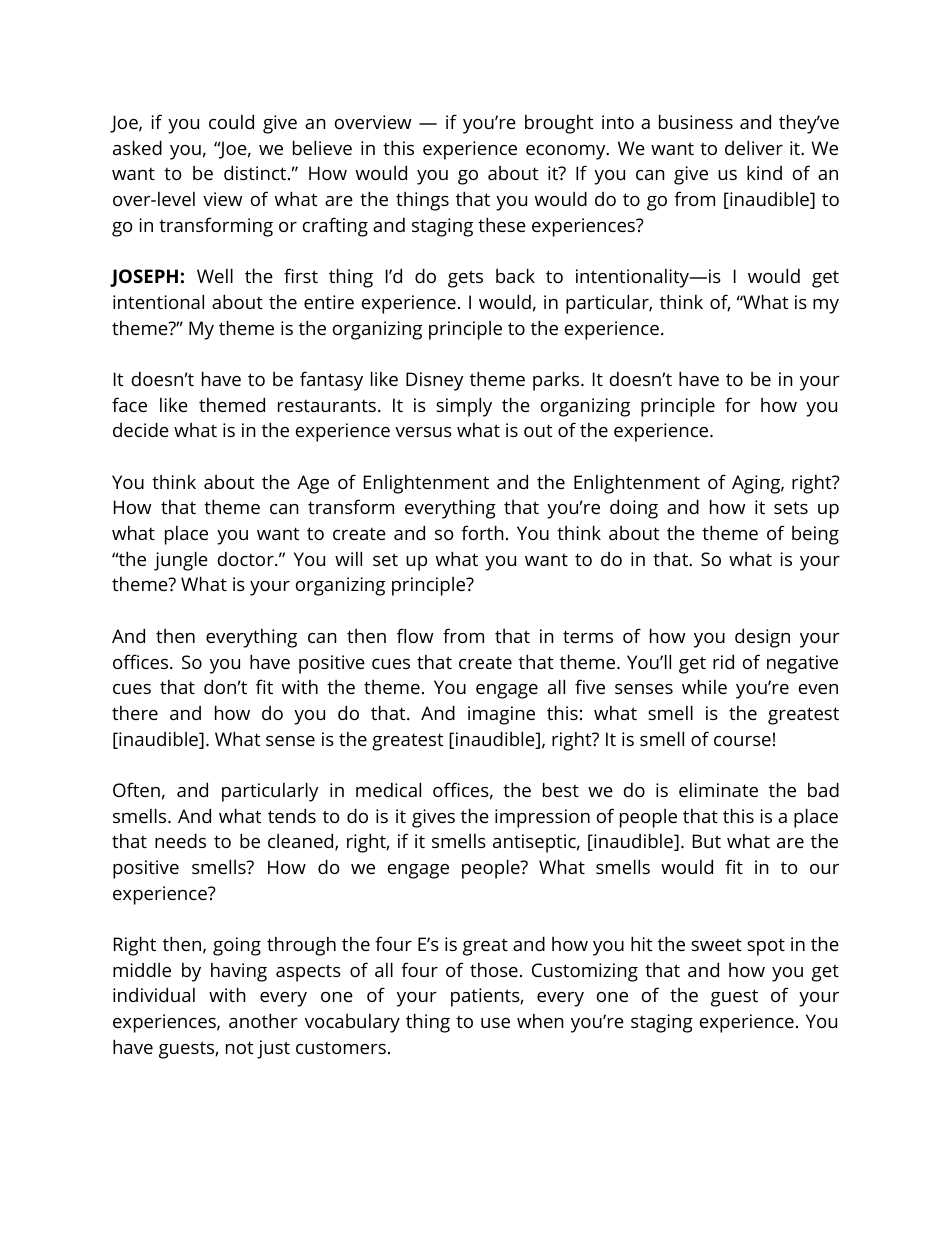  I want to click on design, so click(762, 638).
